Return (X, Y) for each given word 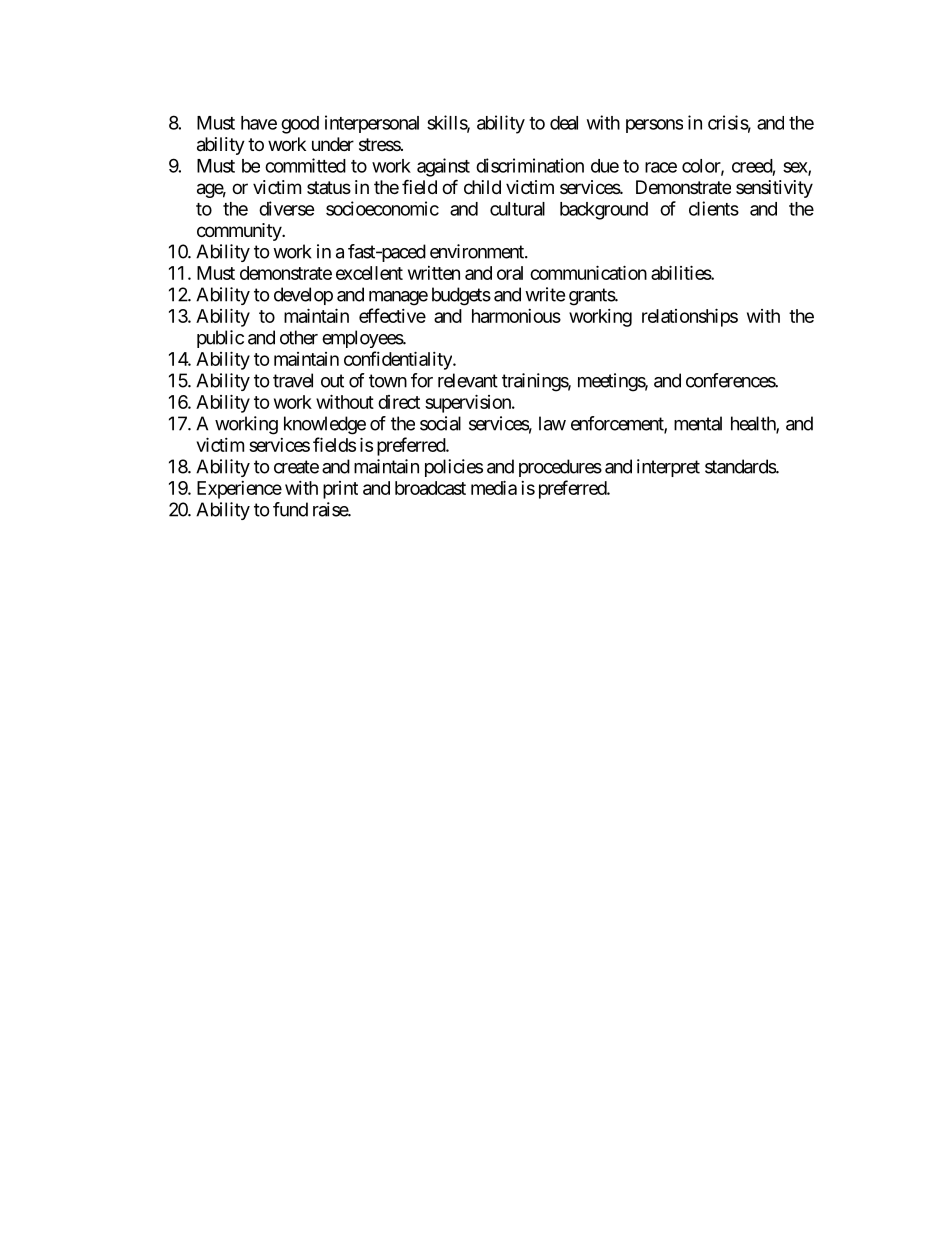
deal (564, 123)
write (545, 294)
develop (303, 296)
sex (796, 168)
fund (290, 509)
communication (588, 272)
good (300, 125)
